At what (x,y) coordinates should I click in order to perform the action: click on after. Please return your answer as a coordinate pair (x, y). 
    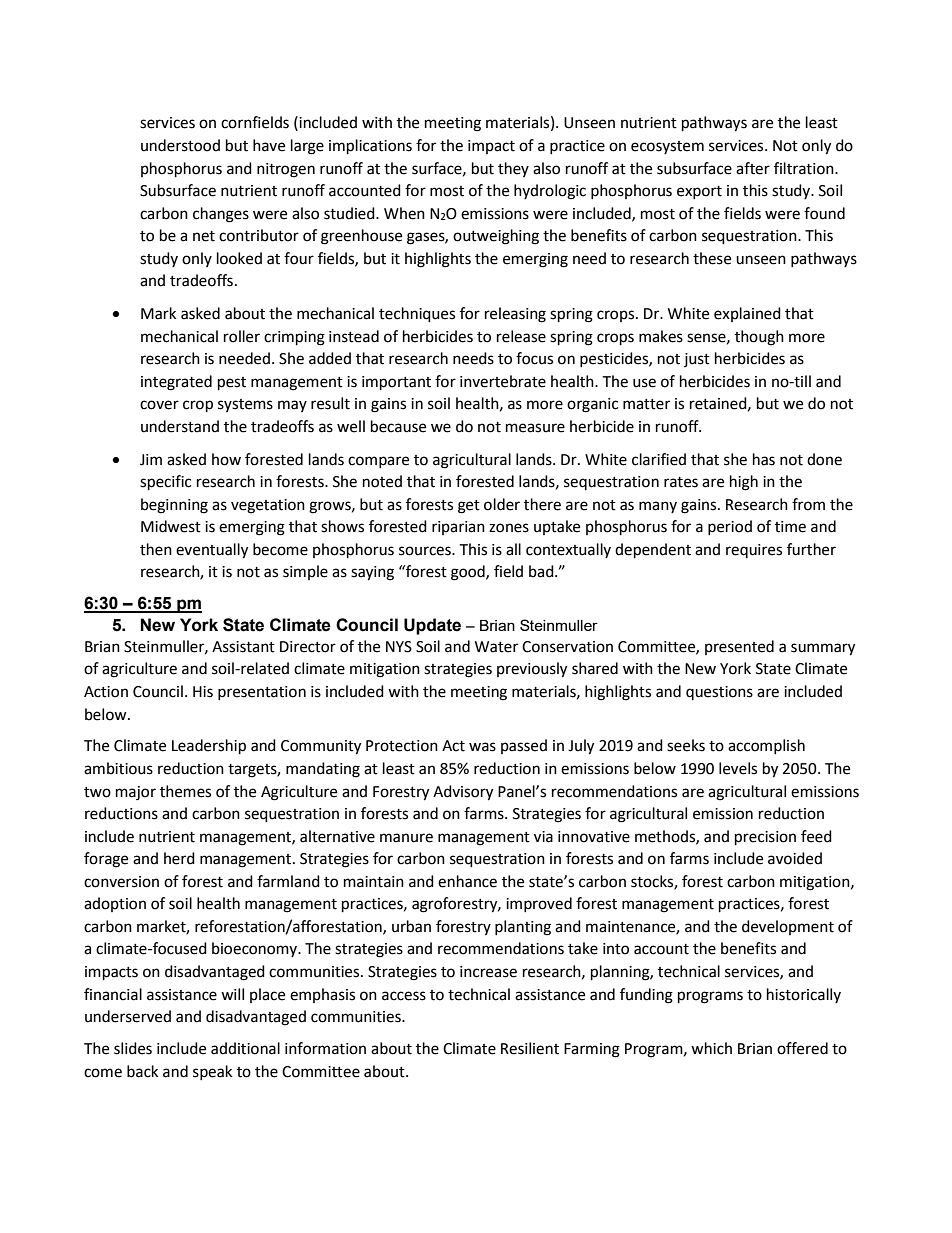
    Looking at the image, I should click on (753, 168).
